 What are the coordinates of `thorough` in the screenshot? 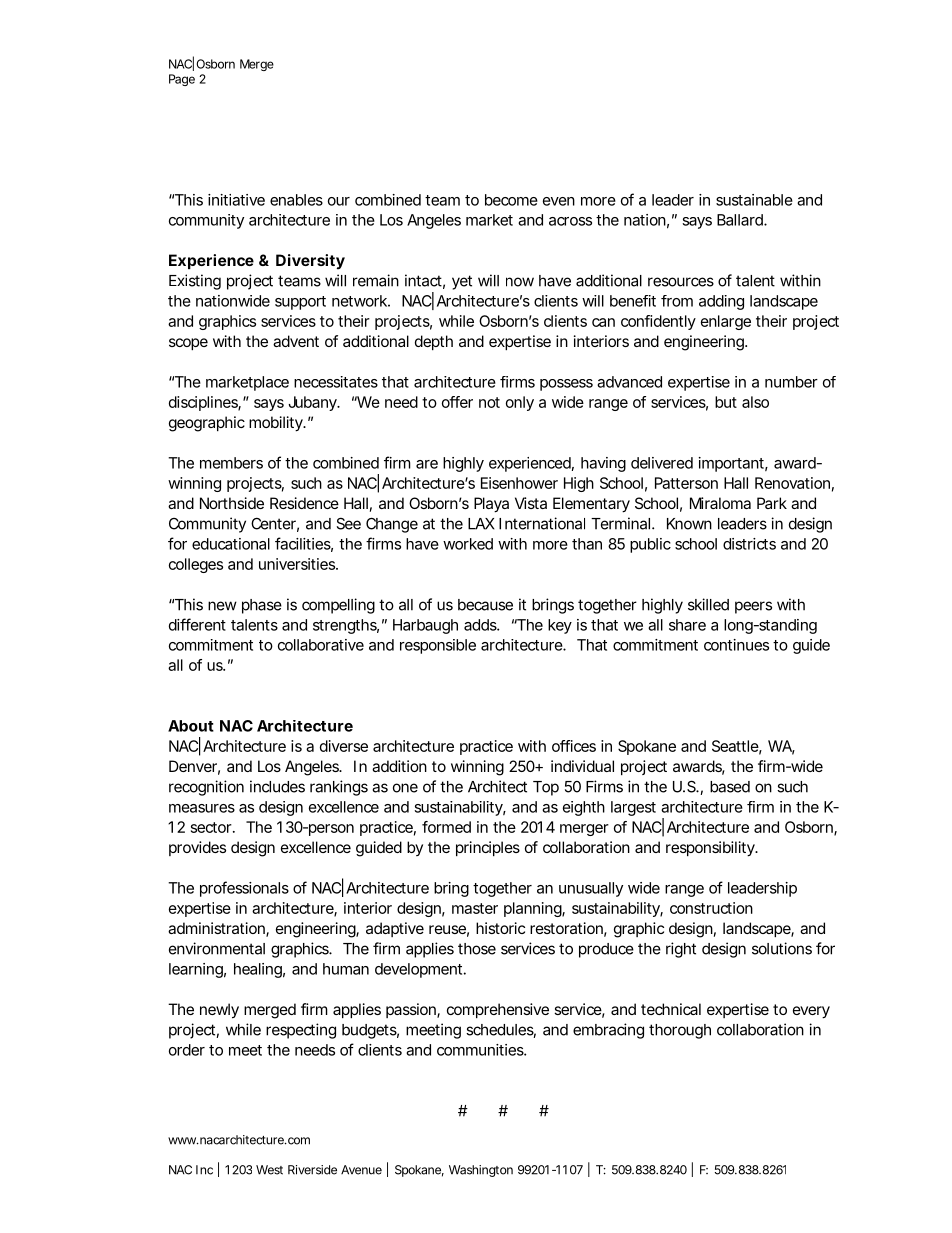 It's located at (680, 1031).
